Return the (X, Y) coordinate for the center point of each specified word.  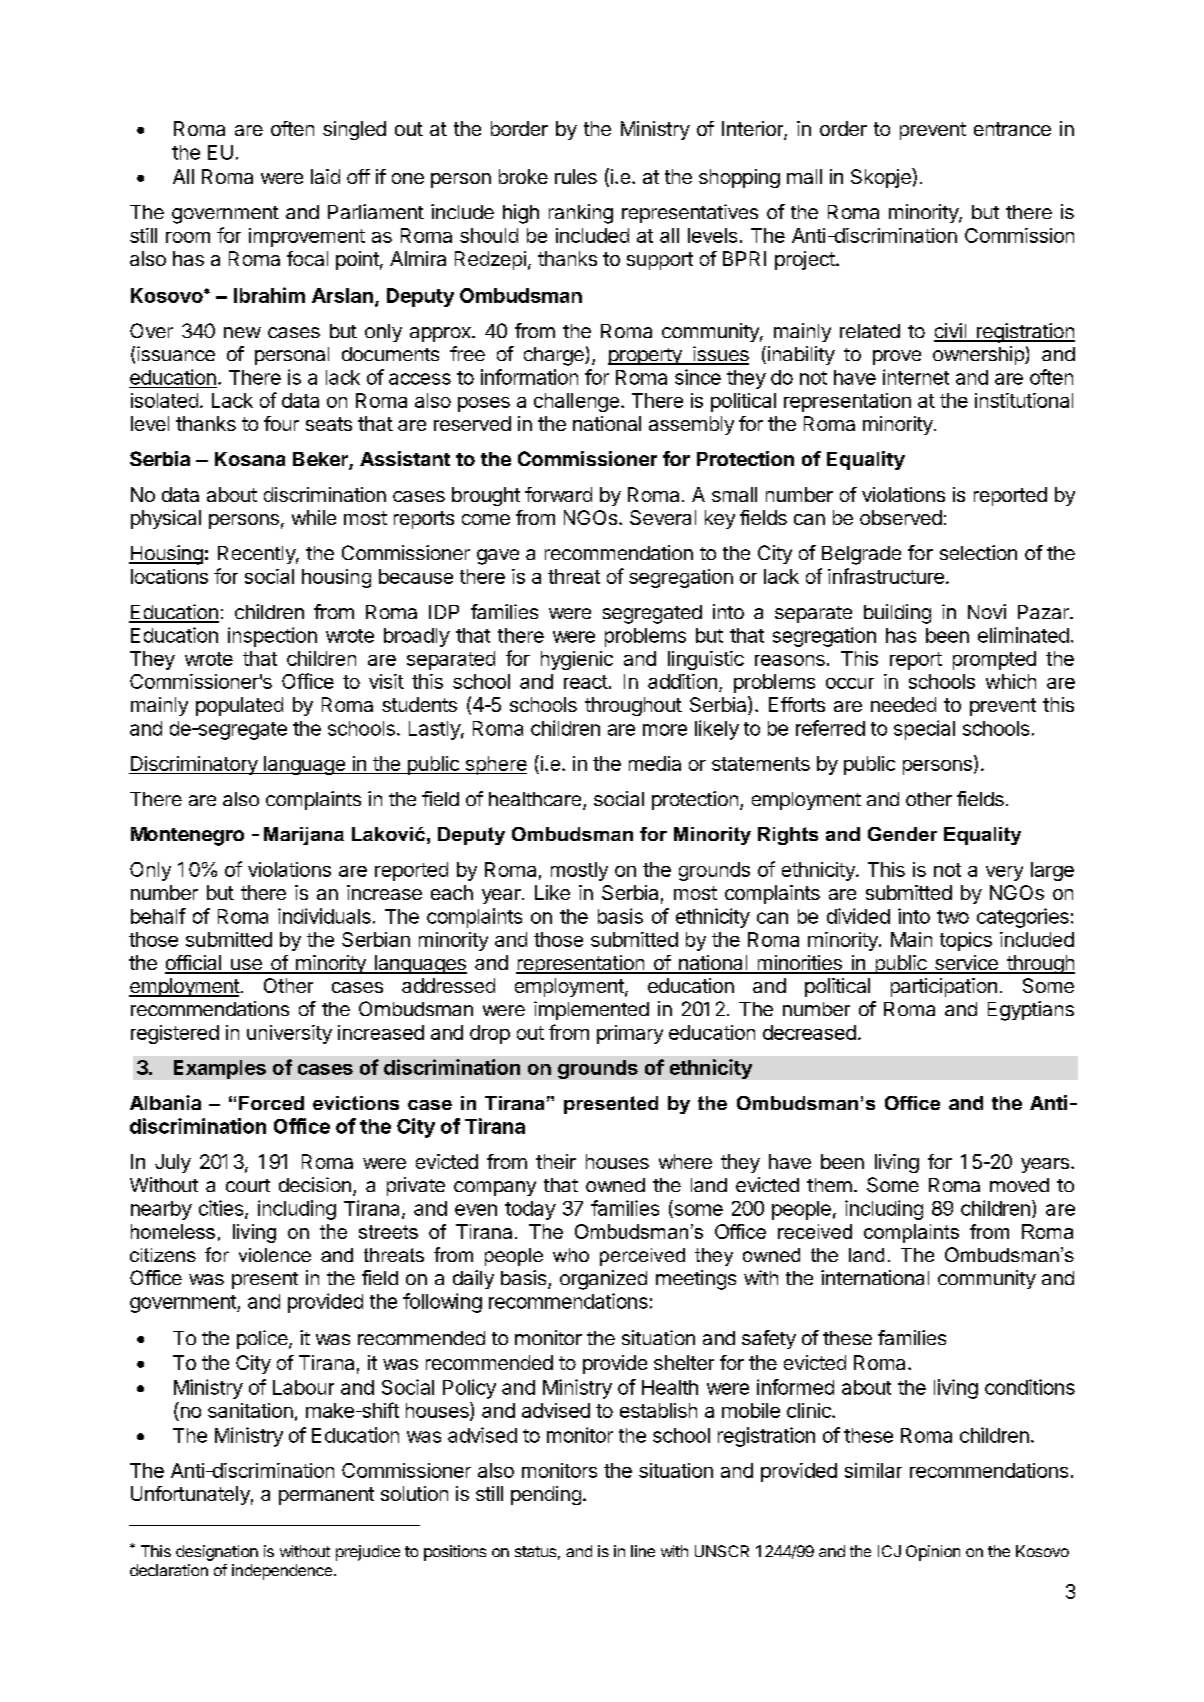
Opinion (933, 1553)
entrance (1012, 129)
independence (283, 1572)
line (643, 1551)
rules (576, 176)
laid (325, 176)
